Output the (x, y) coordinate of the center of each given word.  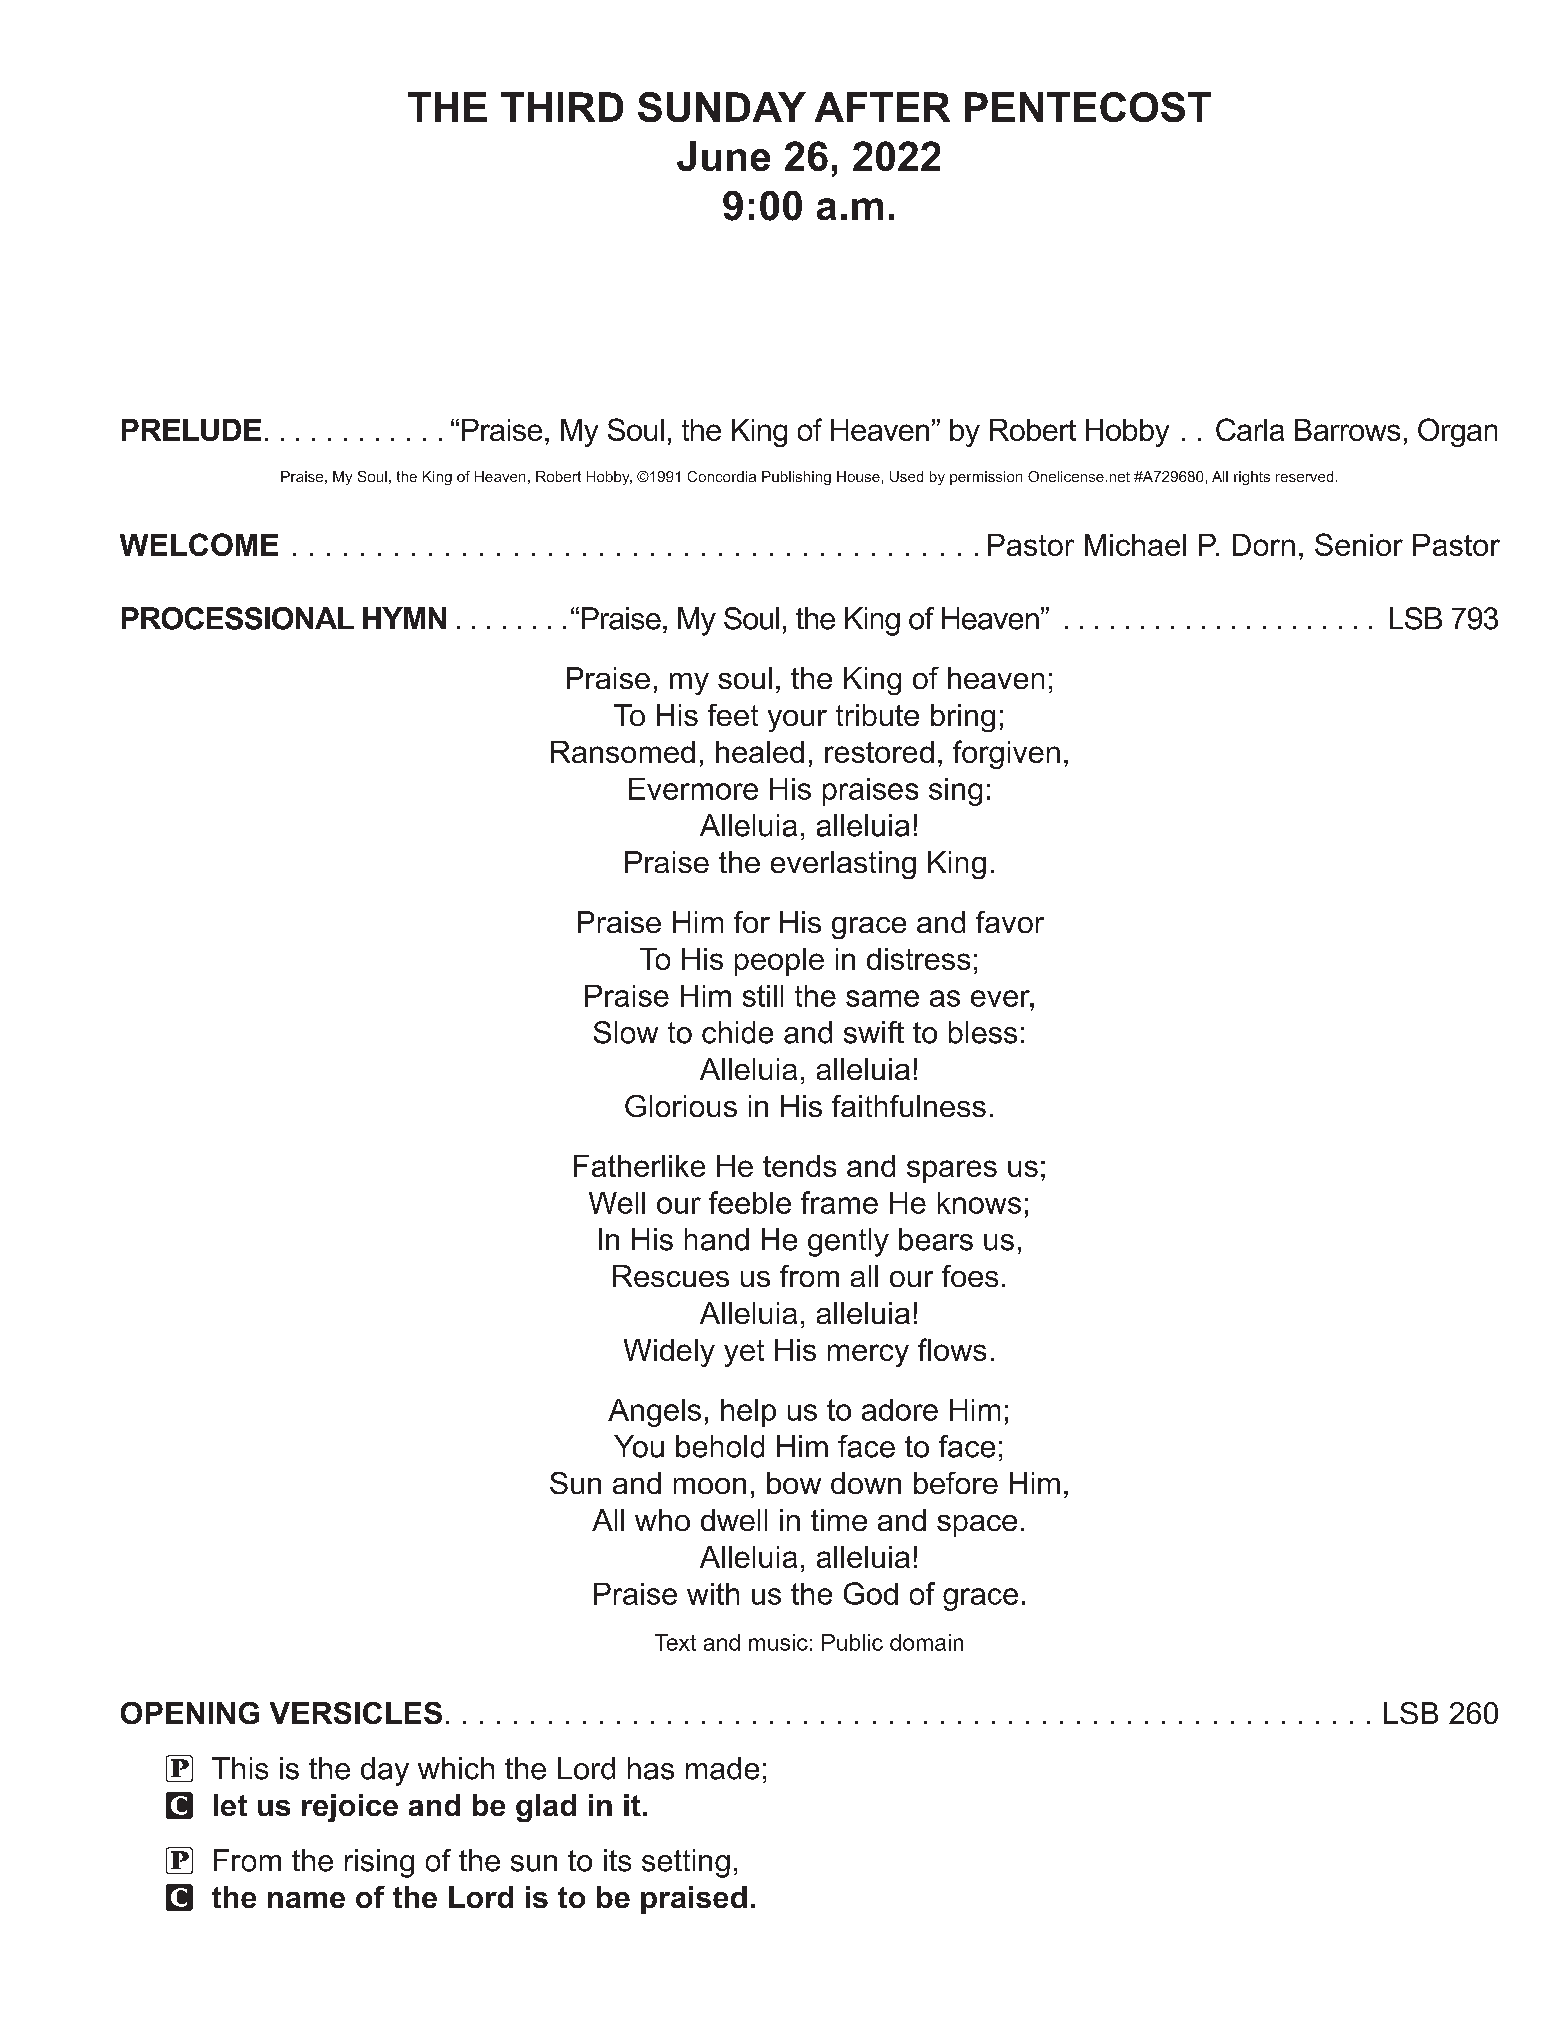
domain (926, 1642)
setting (686, 1863)
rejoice (350, 1808)
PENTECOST (1088, 107)
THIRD (562, 107)
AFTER (882, 107)
